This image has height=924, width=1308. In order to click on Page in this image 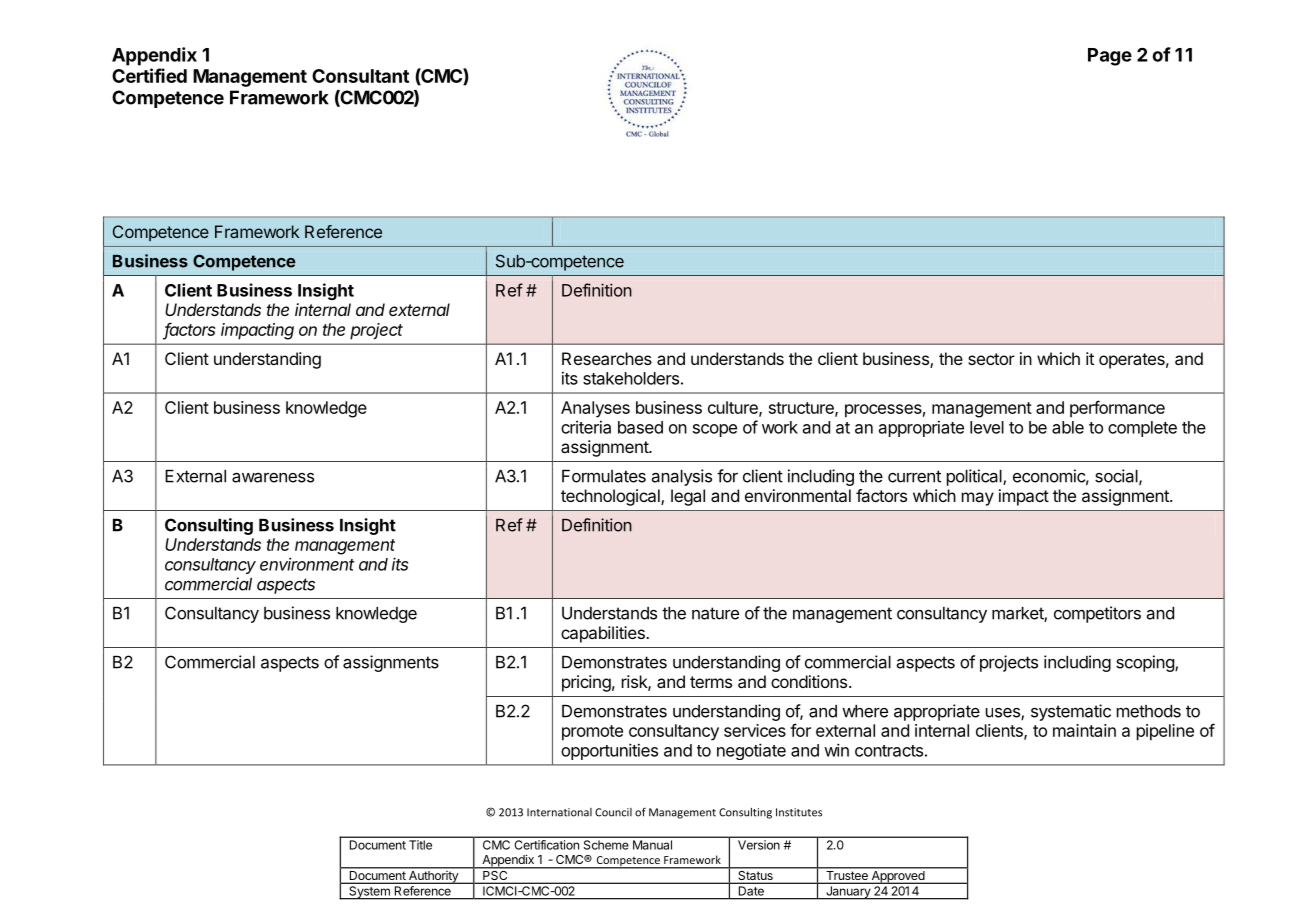, I will do `click(1110, 57)`.
